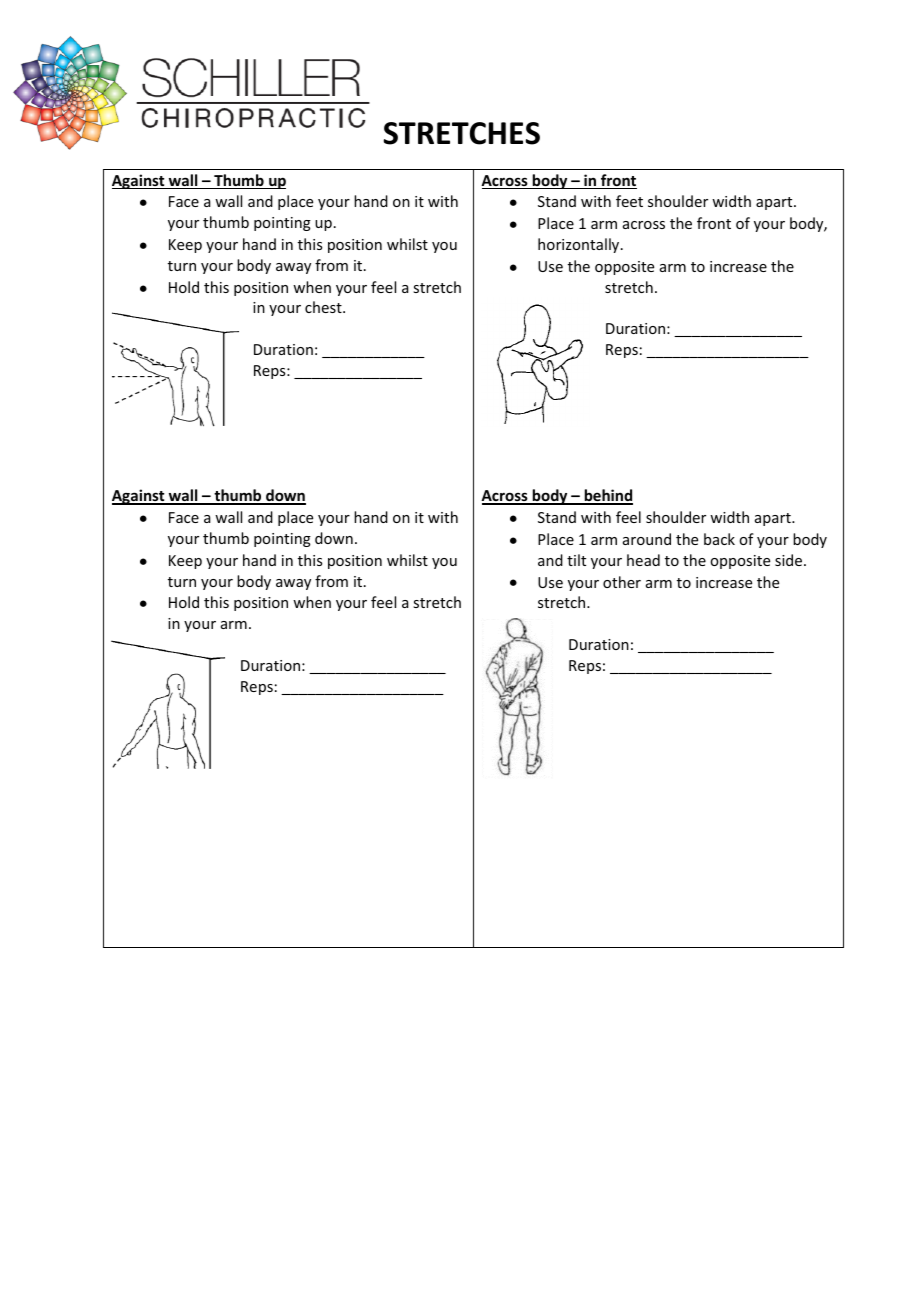  I want to click on back, so click(719, 539).
